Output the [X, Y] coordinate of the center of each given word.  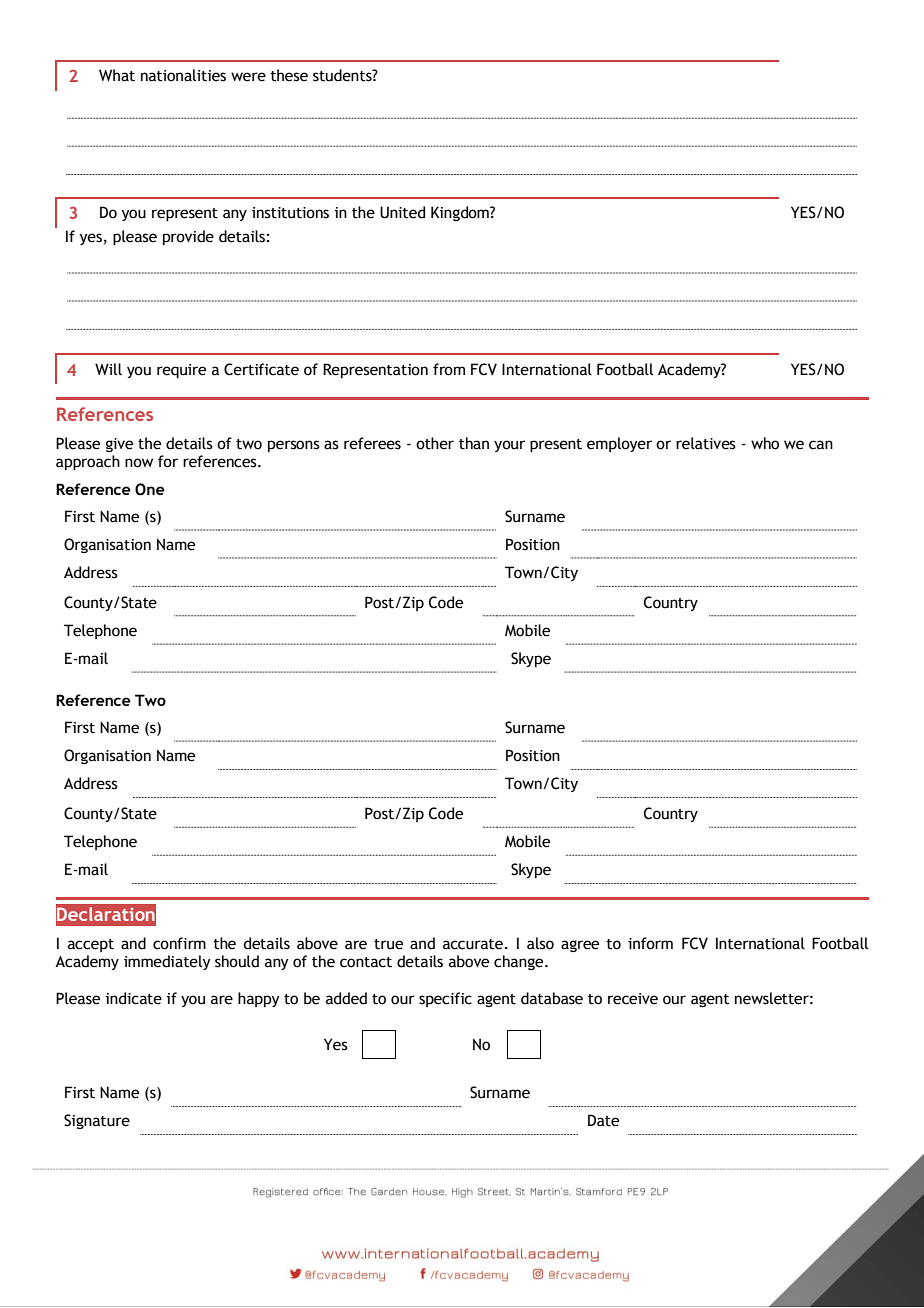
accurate [473, 944]
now [139, 463]
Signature [97, 1121]
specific [445, 999]
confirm [179, 943]
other [435, 443]
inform [650, 943]
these [289, 75]
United [402, 212]
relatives [706, 443]
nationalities [183, 75]
